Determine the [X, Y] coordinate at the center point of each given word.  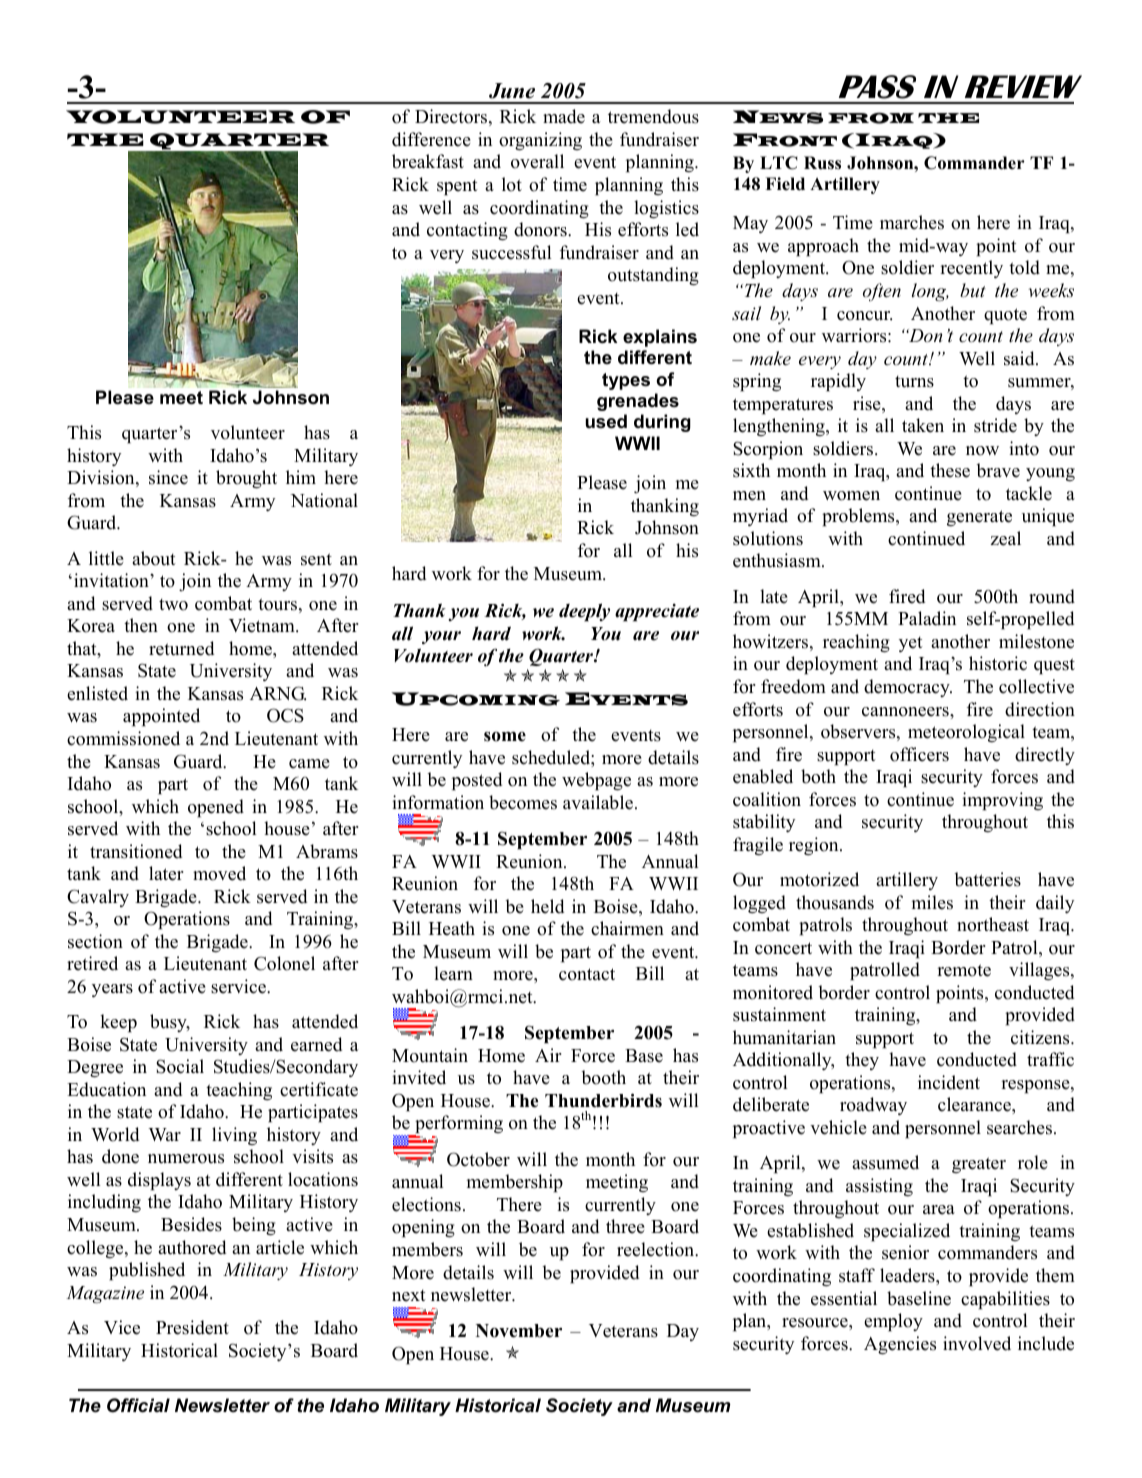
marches [912, 222]
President [192, 1327]
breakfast [428, 161]
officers [919, 754]
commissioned [123, 738]
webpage [596, 781]
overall [537, 161]
